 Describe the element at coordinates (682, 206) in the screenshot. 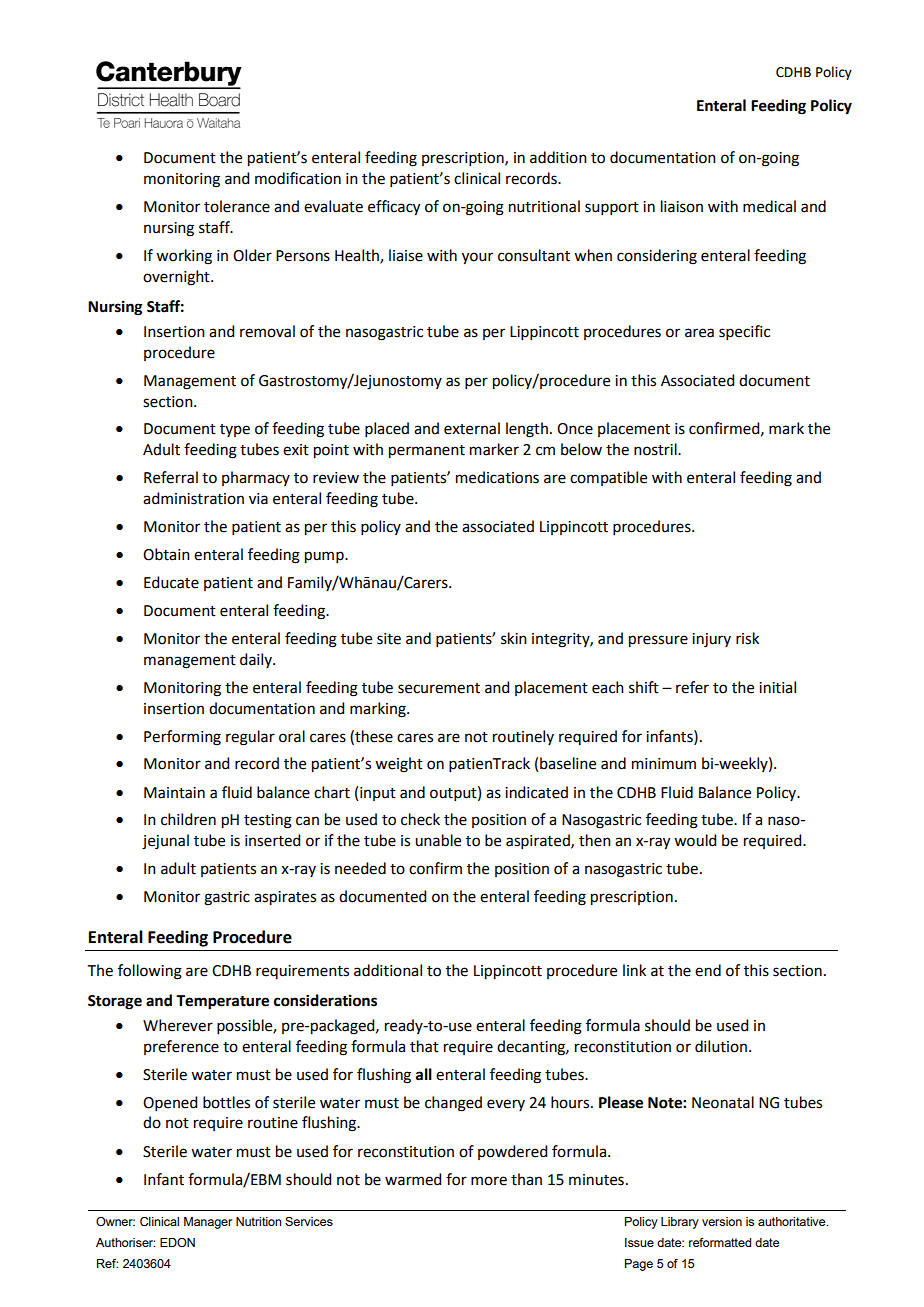

I see `liaison` at that location.
